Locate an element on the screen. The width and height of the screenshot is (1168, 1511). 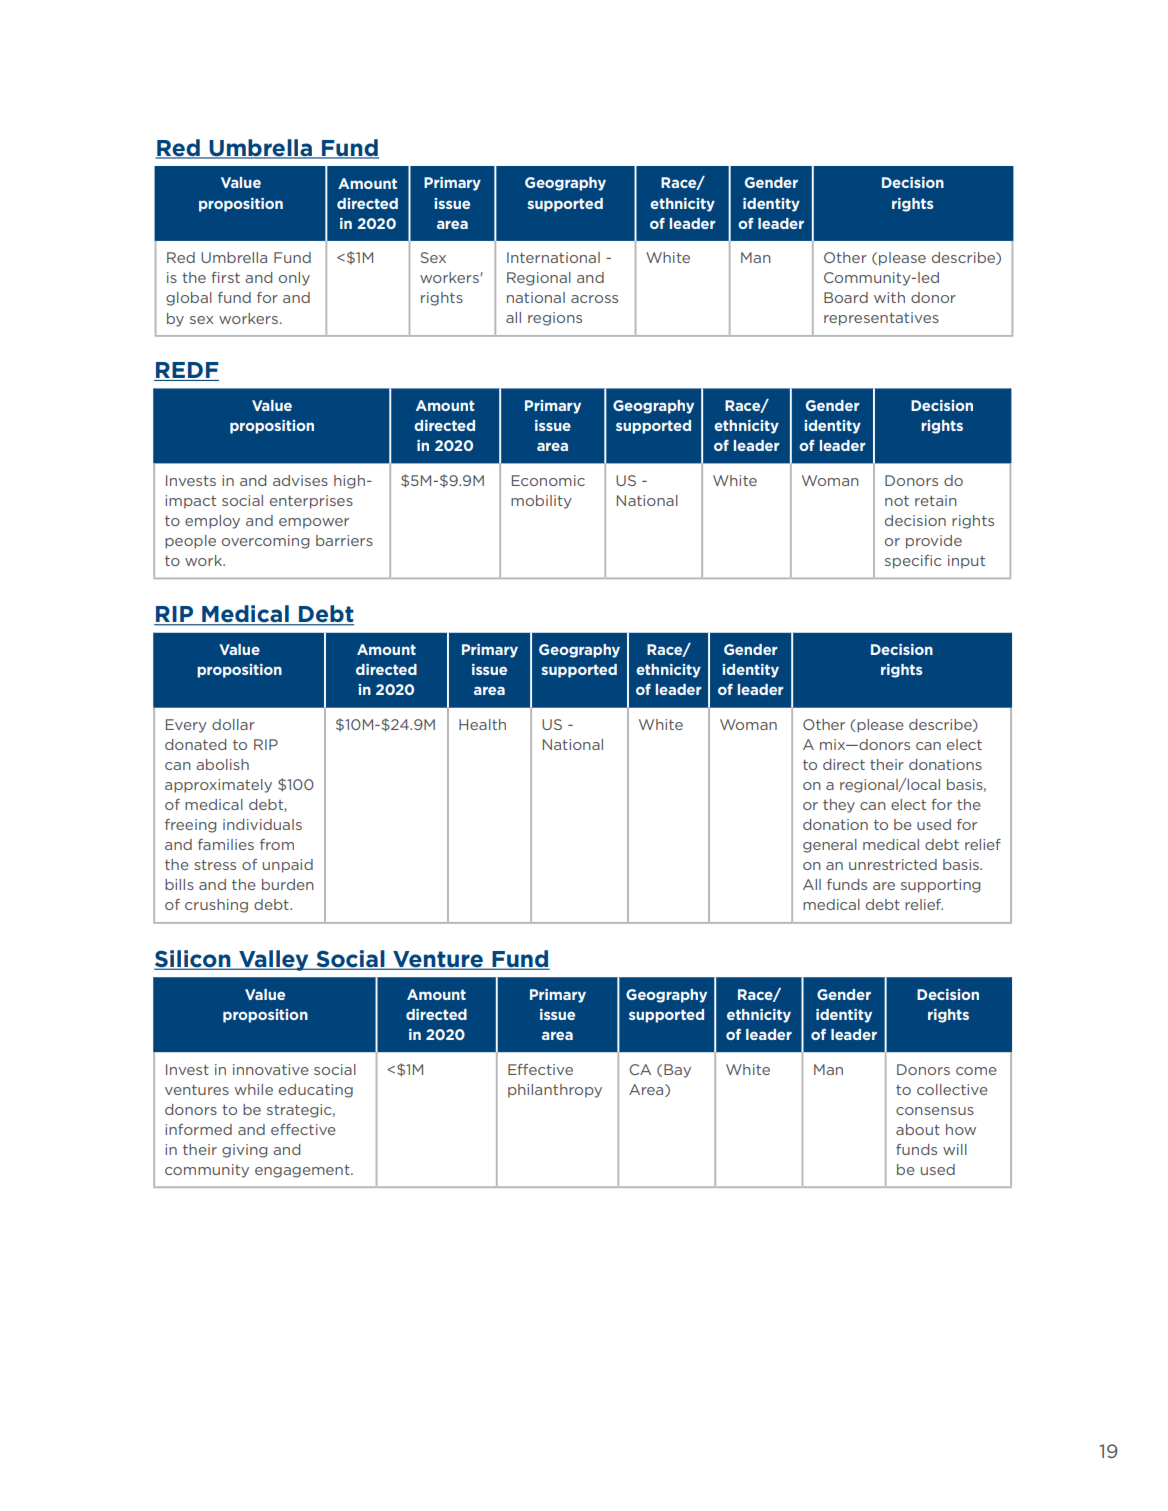
Health is located at coordinates (482, 724).
